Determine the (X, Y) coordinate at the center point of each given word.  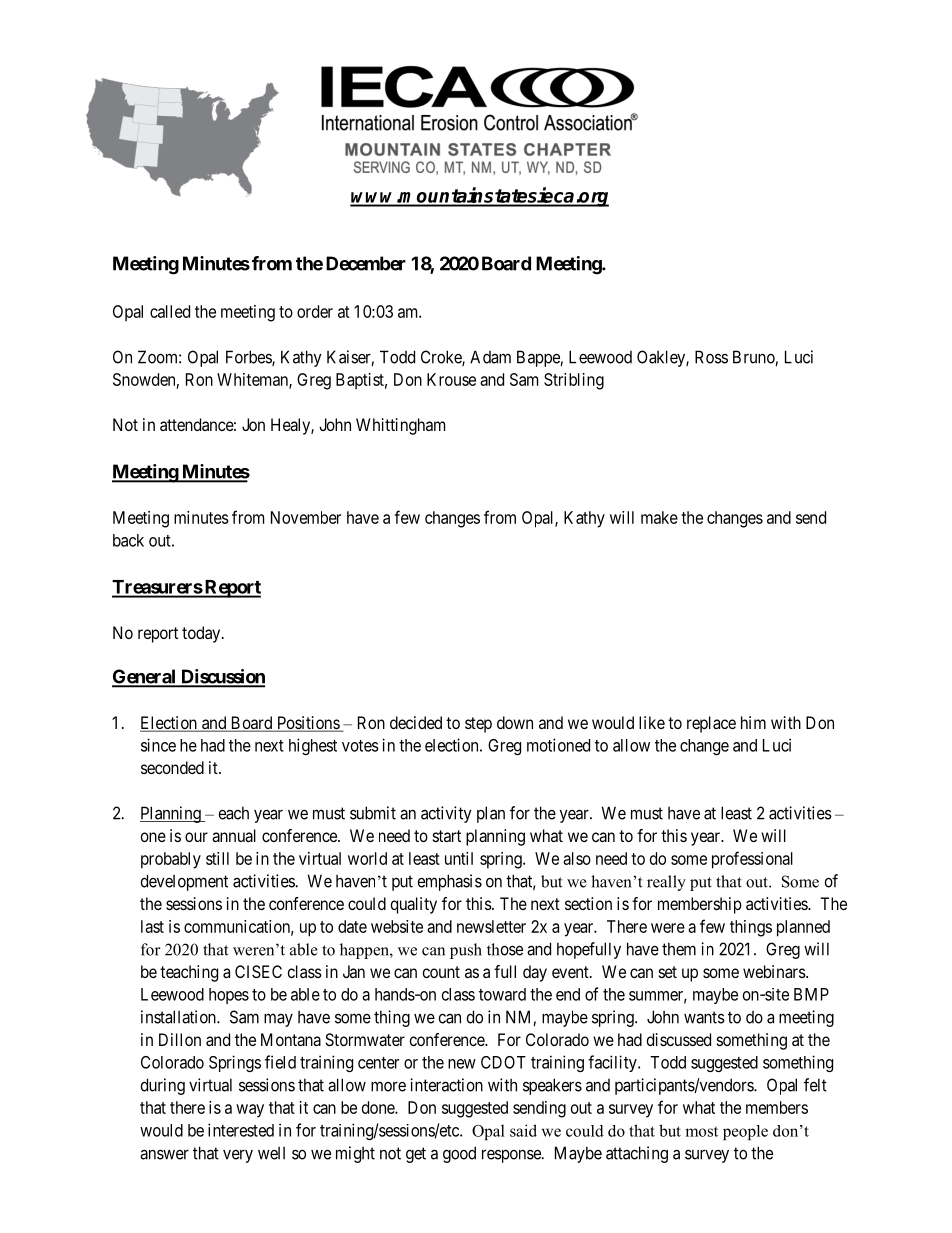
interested (241, 1130)
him (753, 722)
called (170, 311)
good (459, 1154)
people (745, 1132)
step (478, 725)
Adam (490, 357)
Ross (711, 357)
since (158, 745)
